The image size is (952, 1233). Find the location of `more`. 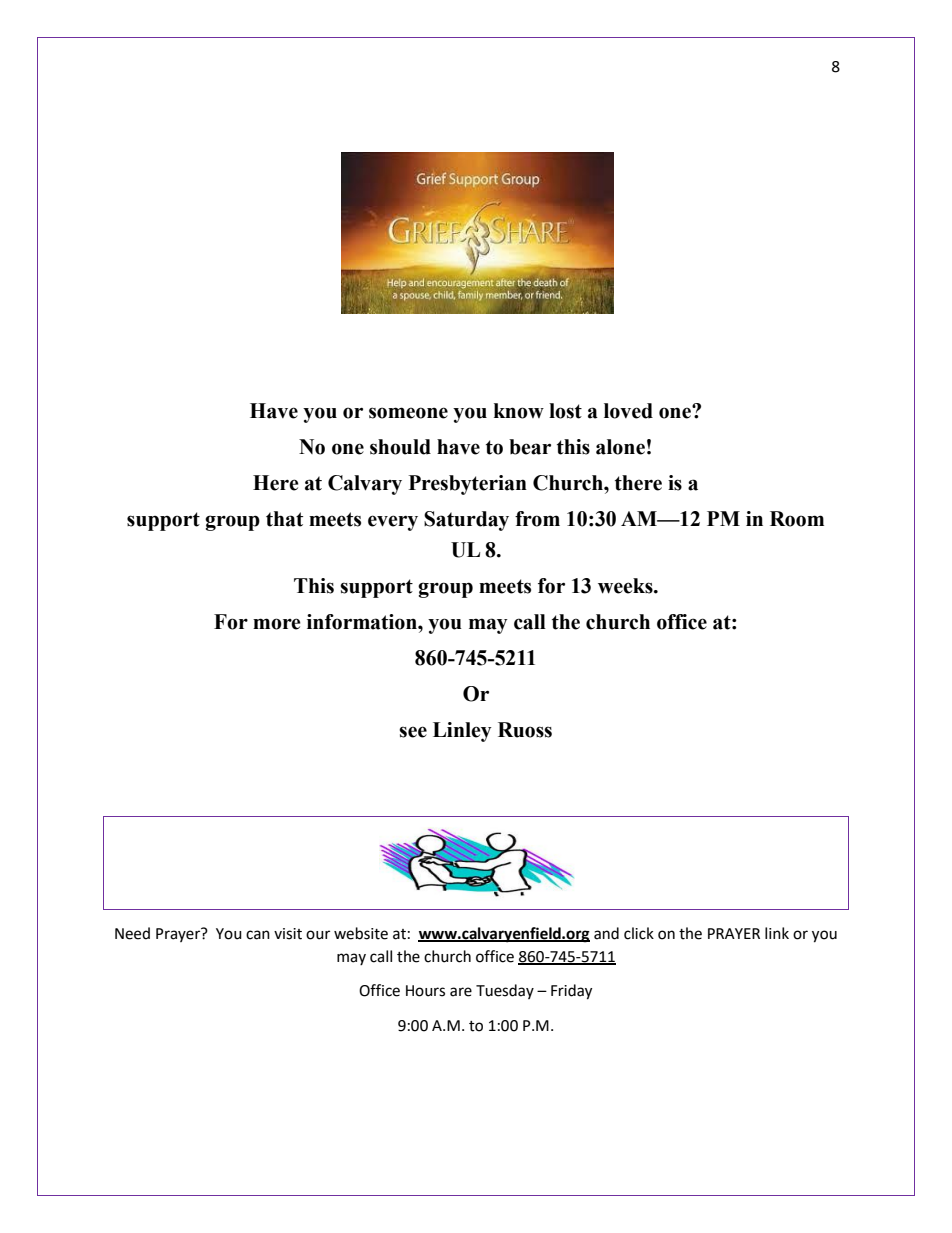

more is located at coordinates (277, 624).
